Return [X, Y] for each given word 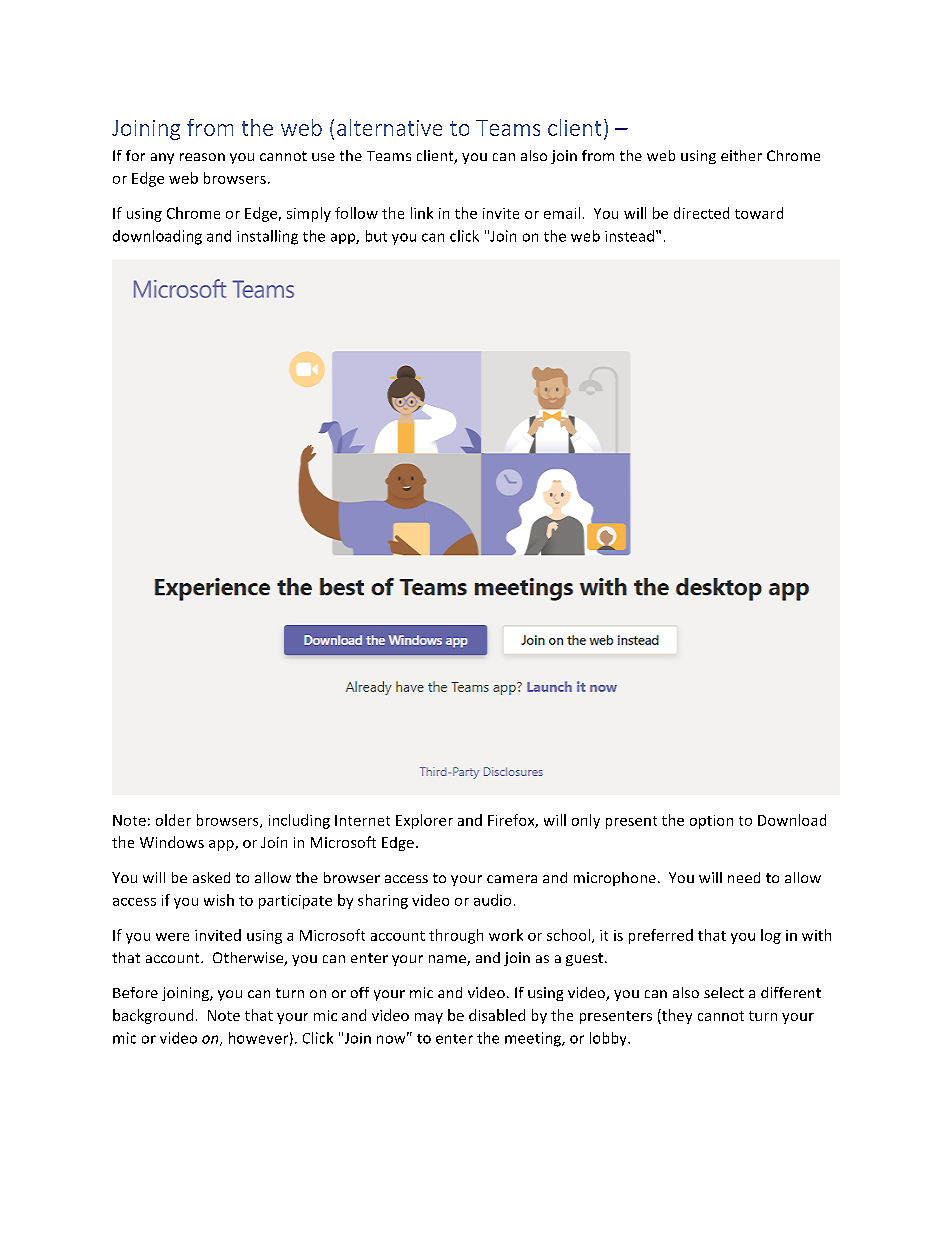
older [173, 820]
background [153, 1016]
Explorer [424, 821]
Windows [172, 842]
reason [202, 157]
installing [267, 237]
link [422, 213]
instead [631, 236]
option [711, 822]
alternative [389, 127]
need [744, 877]
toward [759, 213]
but [376, 236]
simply [309, 214]
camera [512, 879]
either [741, 155]
